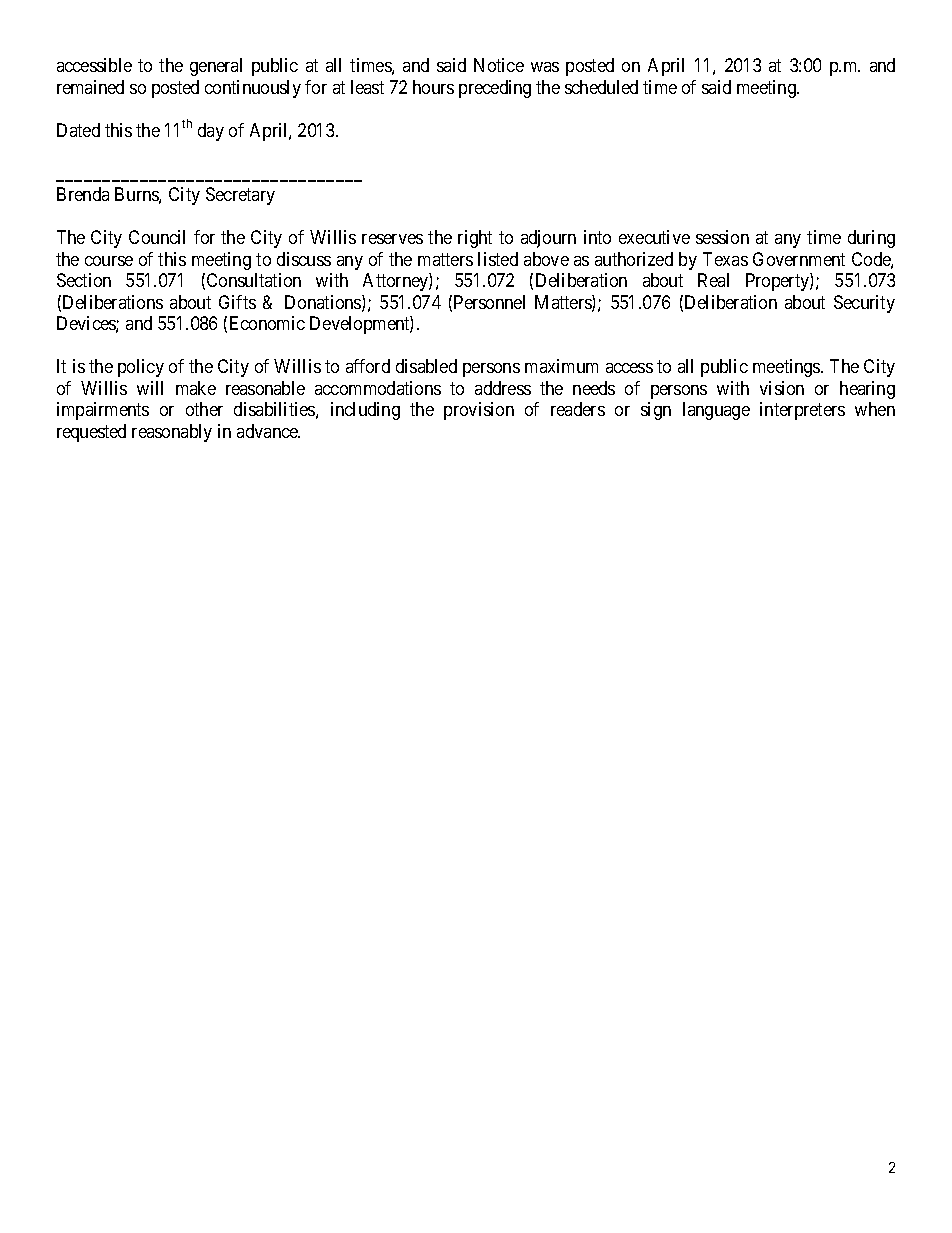  I want to click on Notice, so click(499, 65).
